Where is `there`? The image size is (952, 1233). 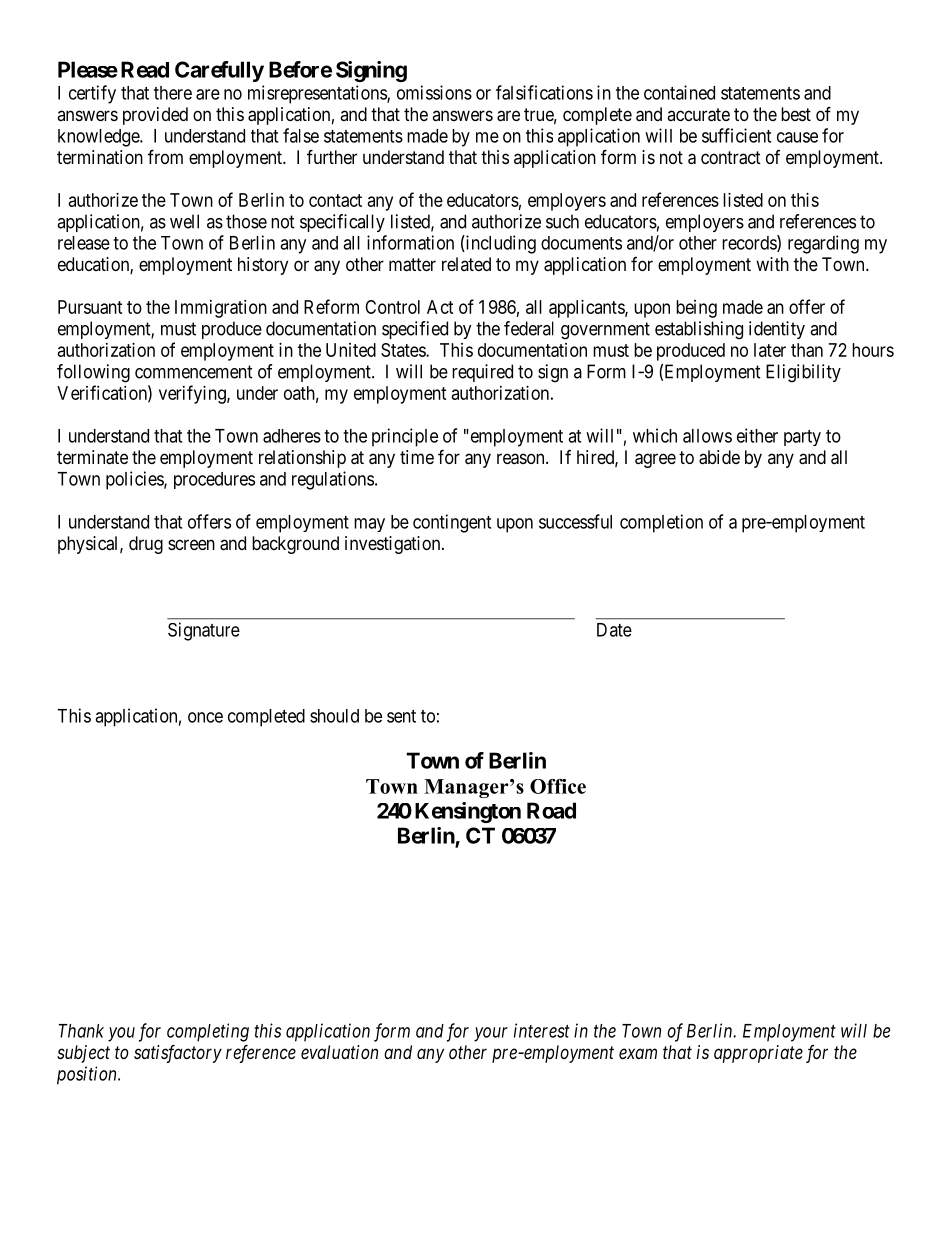
there is located at coordinates (173, 93).
